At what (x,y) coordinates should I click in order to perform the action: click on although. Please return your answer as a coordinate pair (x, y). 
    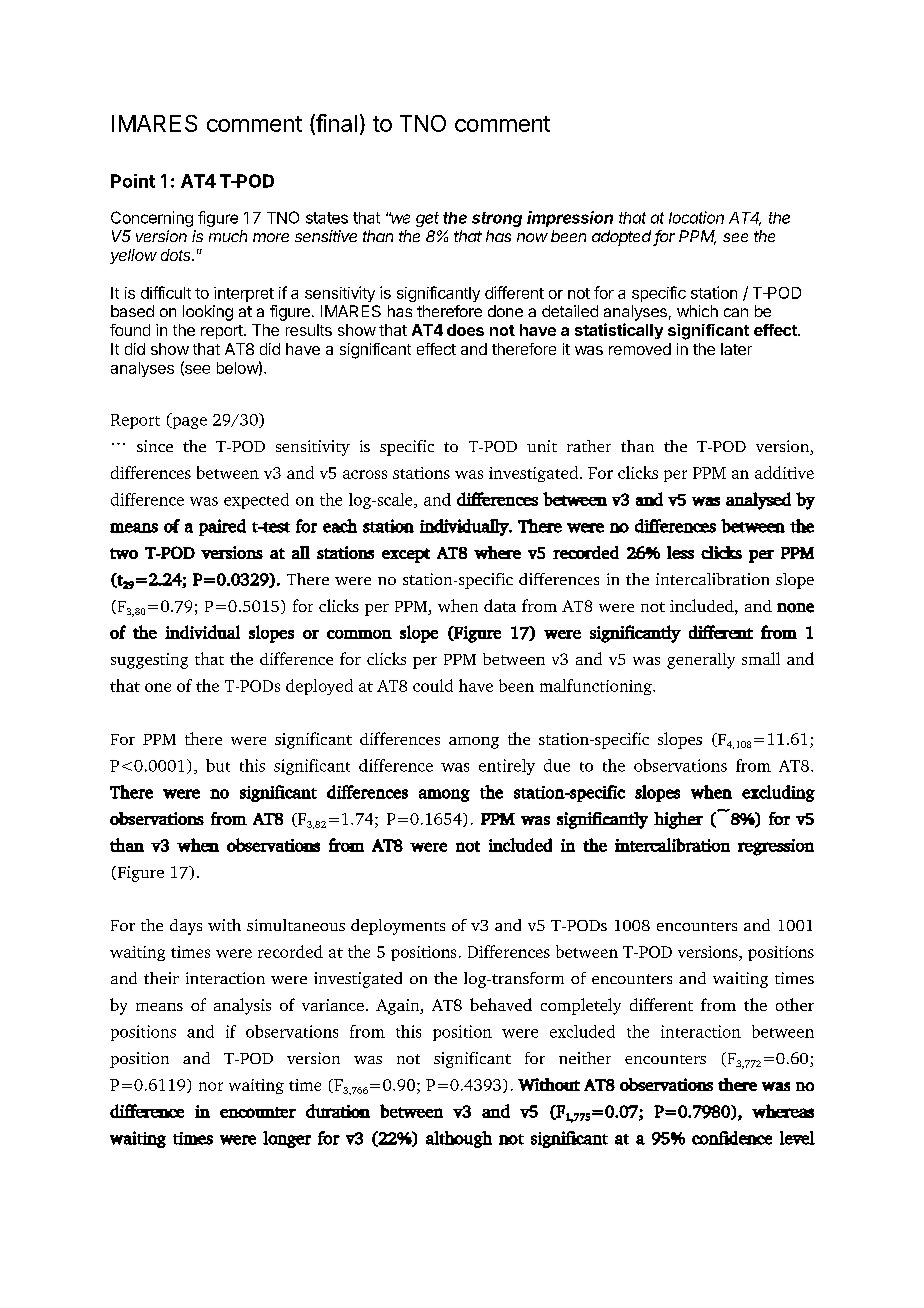
    Looking at the image, I should click on (459, 1139).
